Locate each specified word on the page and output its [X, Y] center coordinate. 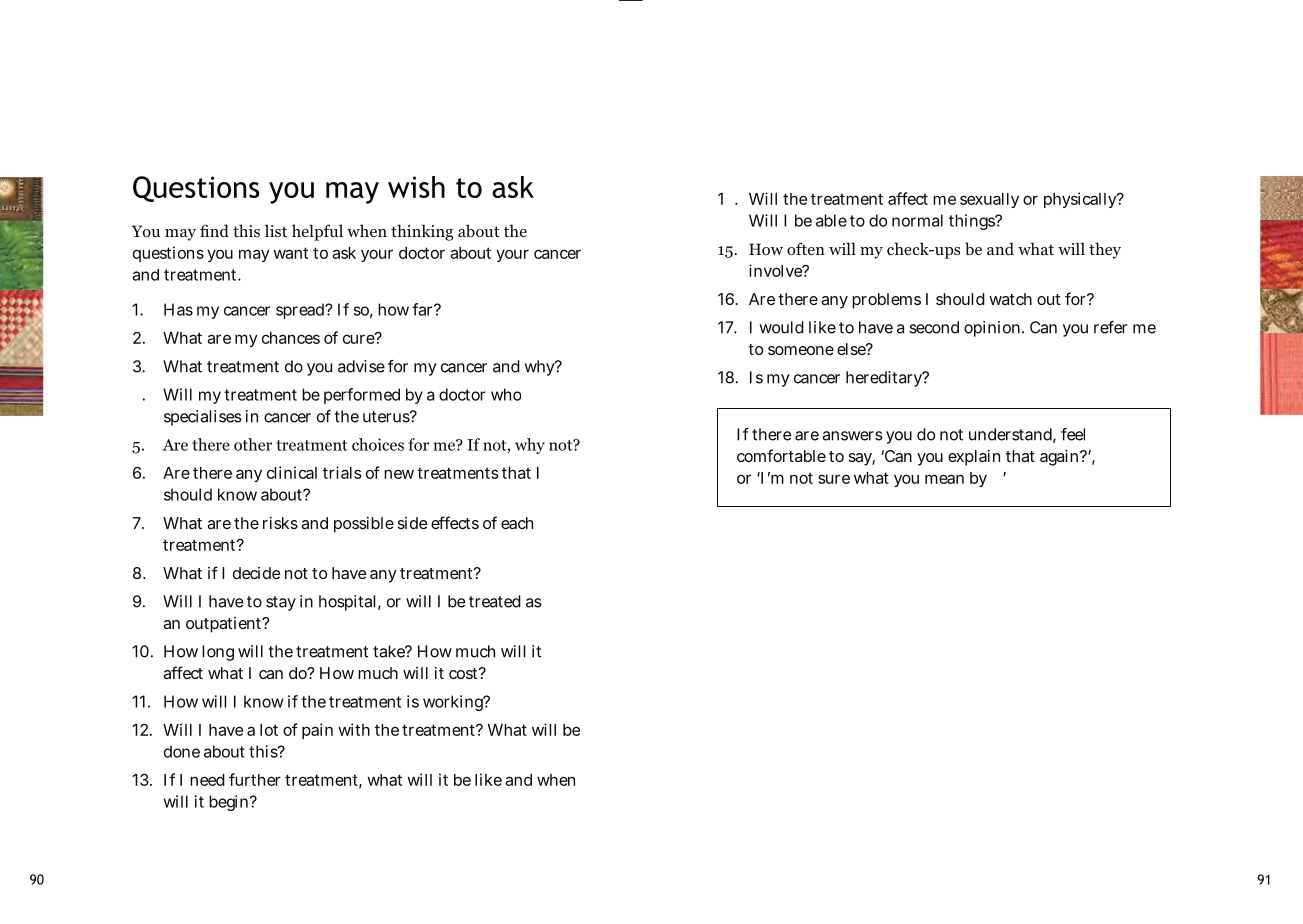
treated [495, 601]
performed [362, 396]
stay [281, 603]
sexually [989, 200]
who [506, 394]
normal [917, 220]
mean [944, 479]
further [255, 779]
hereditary [885, 379]
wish [416, 187]
